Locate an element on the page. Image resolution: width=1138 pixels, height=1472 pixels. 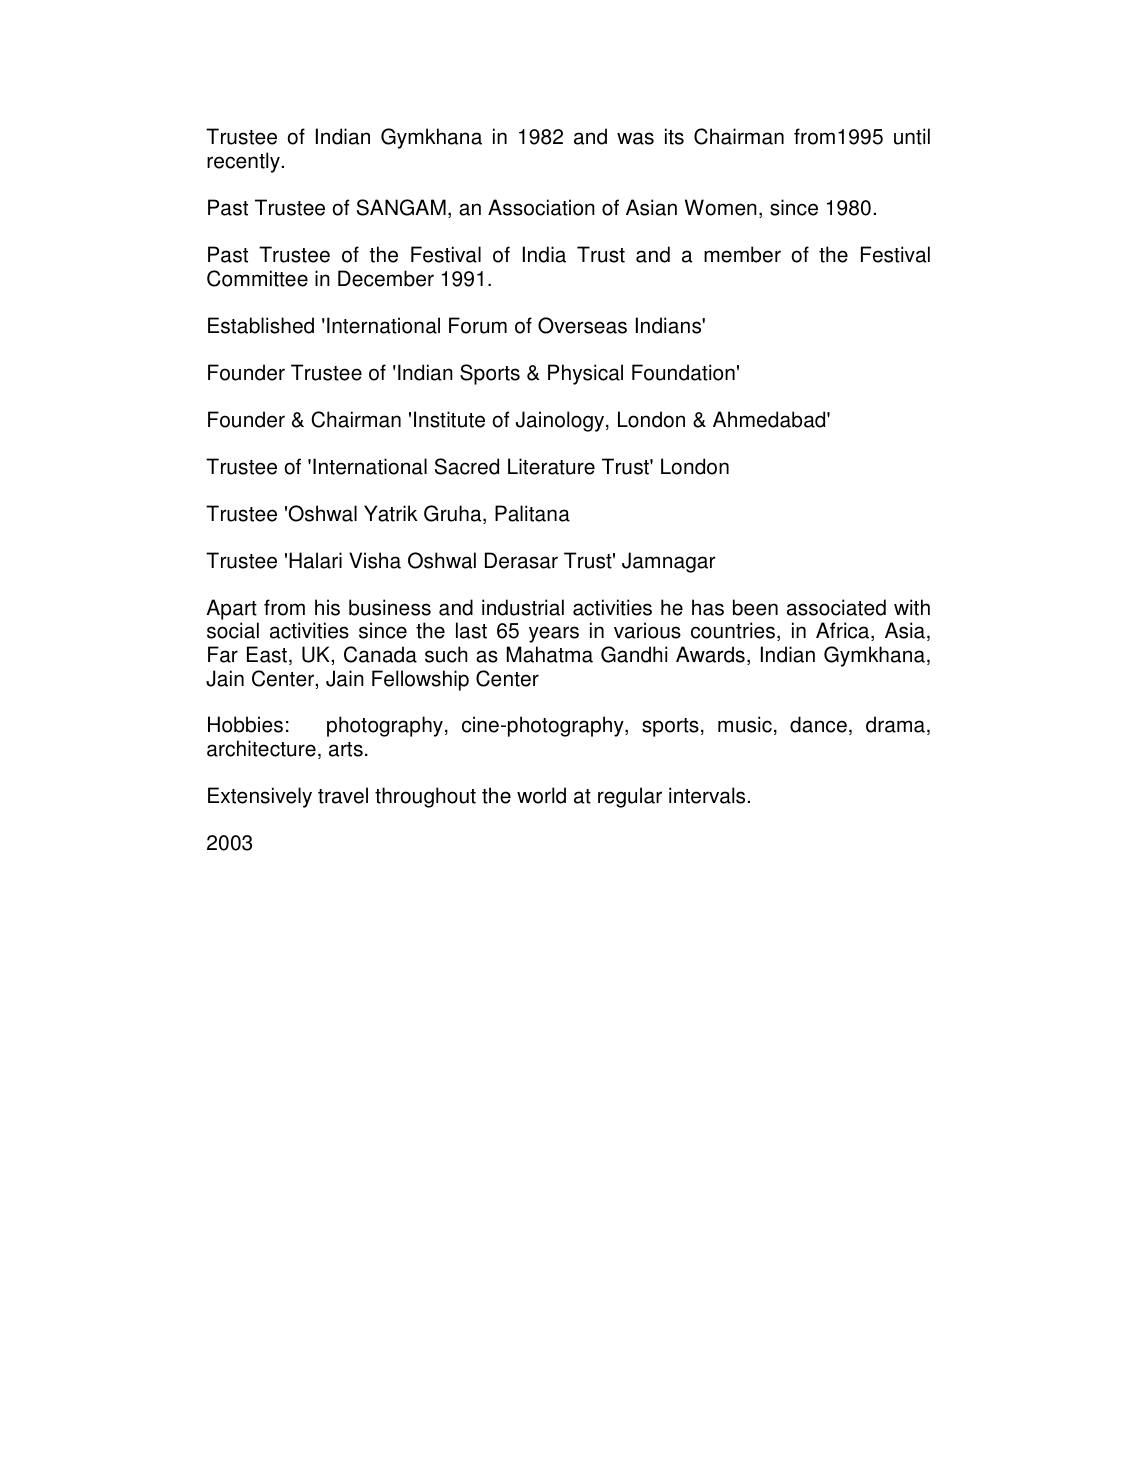
Overseas is located at coordinates (582, 325).
